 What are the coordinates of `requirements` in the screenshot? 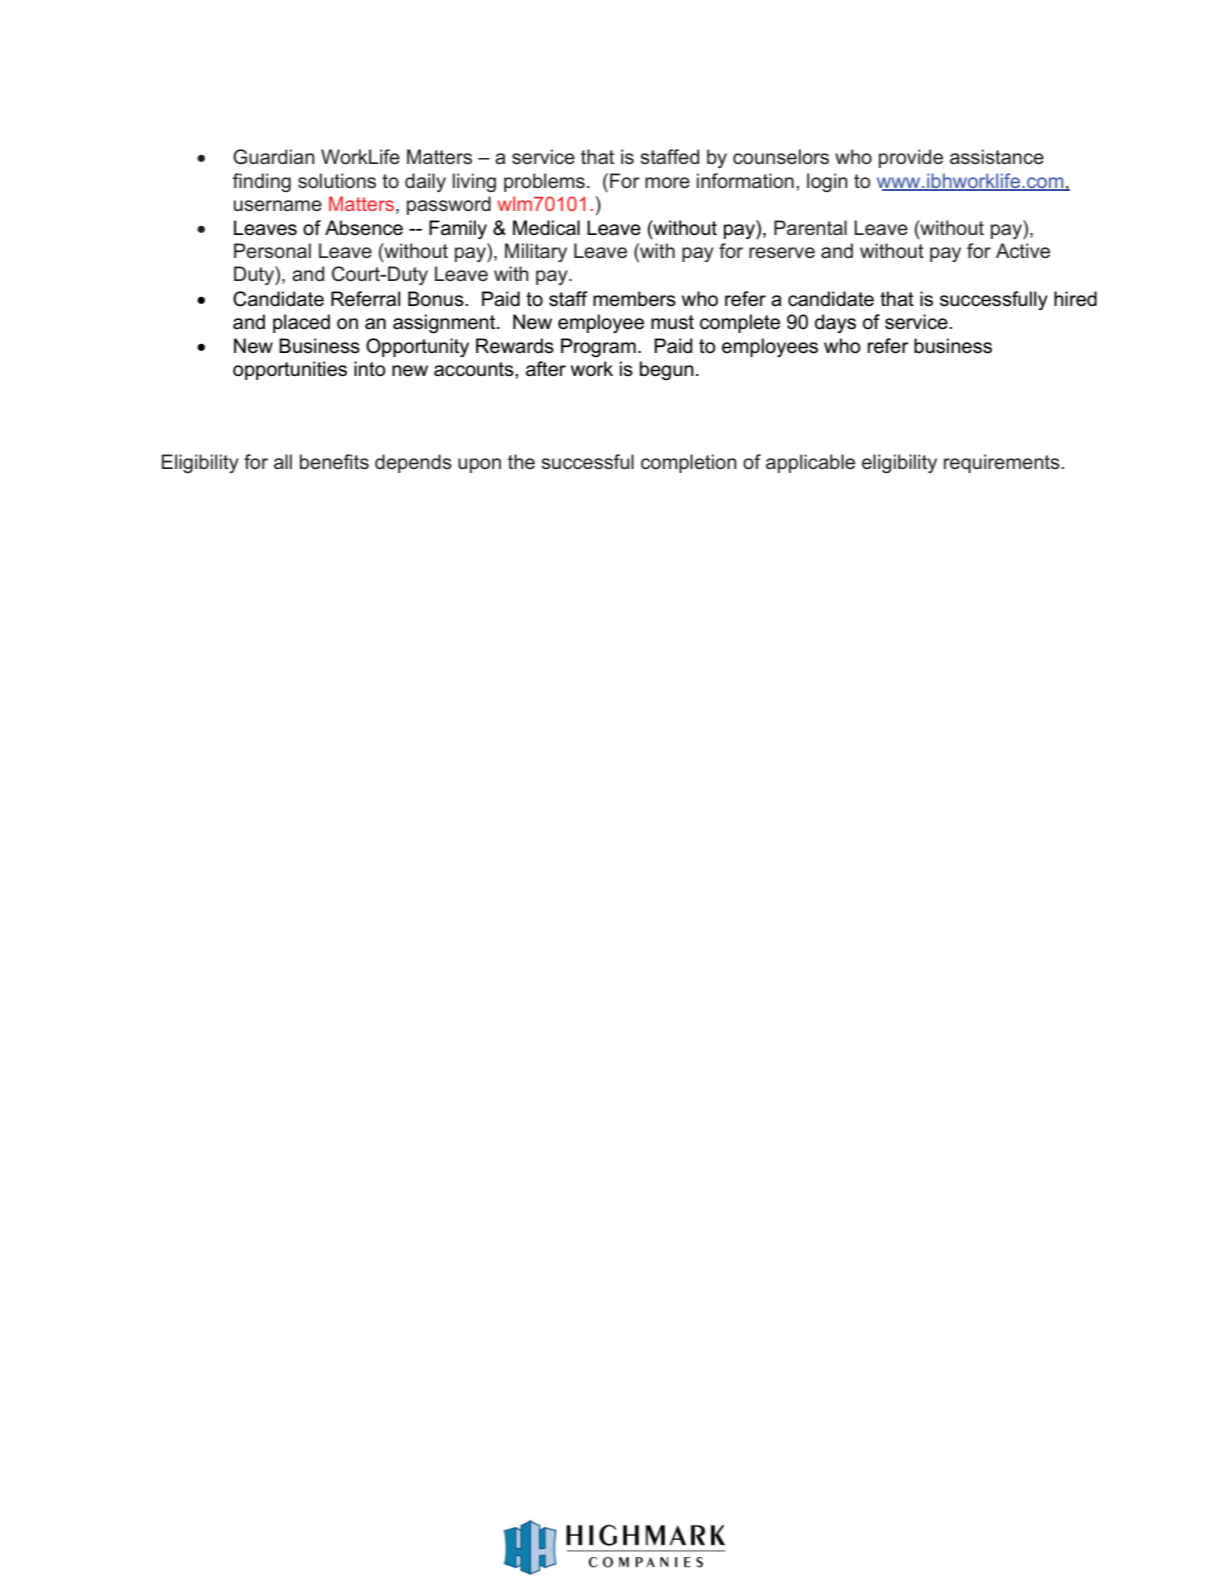 It's located at (1003, 463).
